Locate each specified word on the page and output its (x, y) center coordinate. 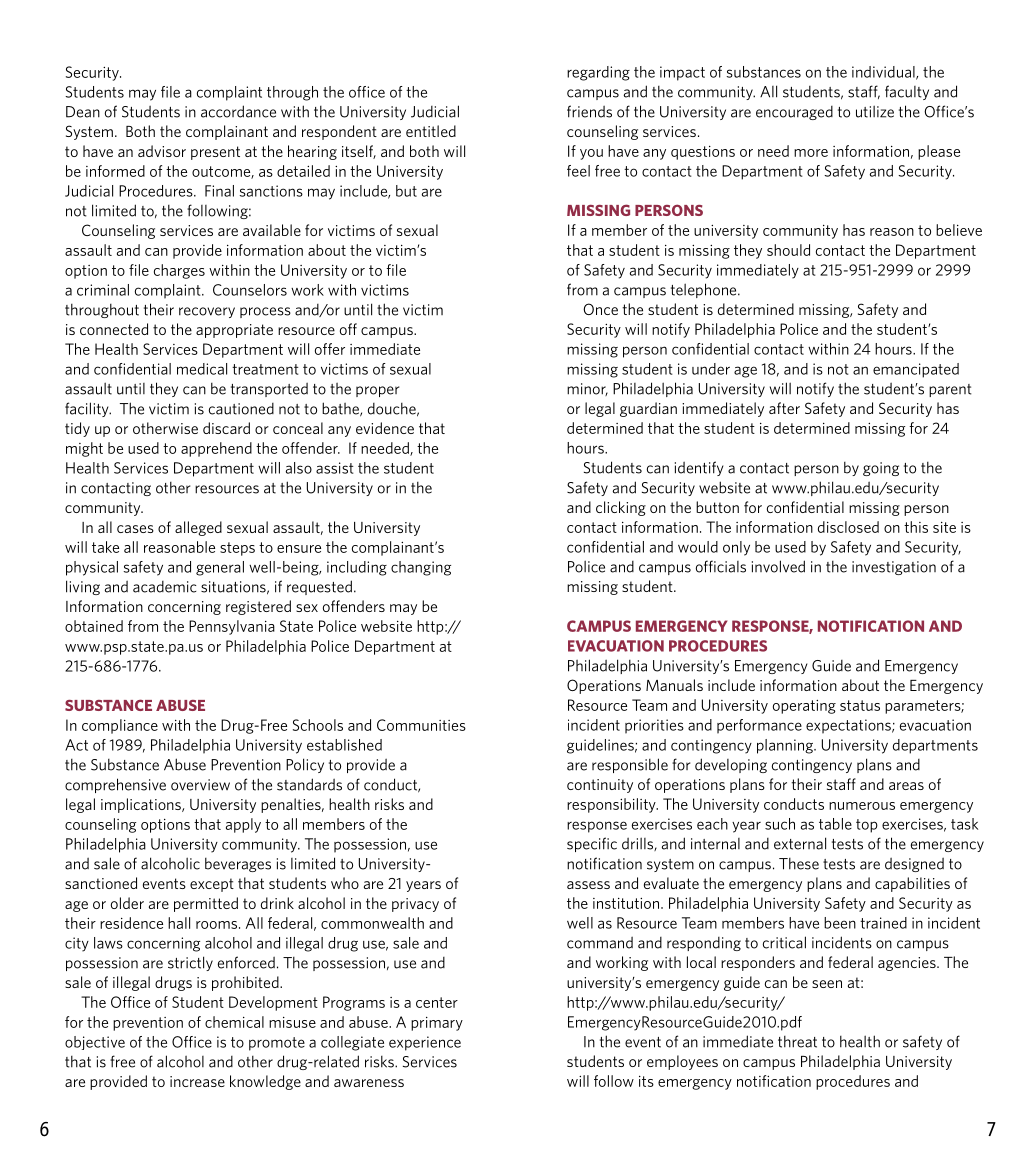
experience (425, 1043)
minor (587, 389)
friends (589, 111)
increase (197, 1081)
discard (226, 428)
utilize (875, 111)
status (860, 705)
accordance (238, 111)
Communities (421, 725)
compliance (120, 726)
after (784, 408)
